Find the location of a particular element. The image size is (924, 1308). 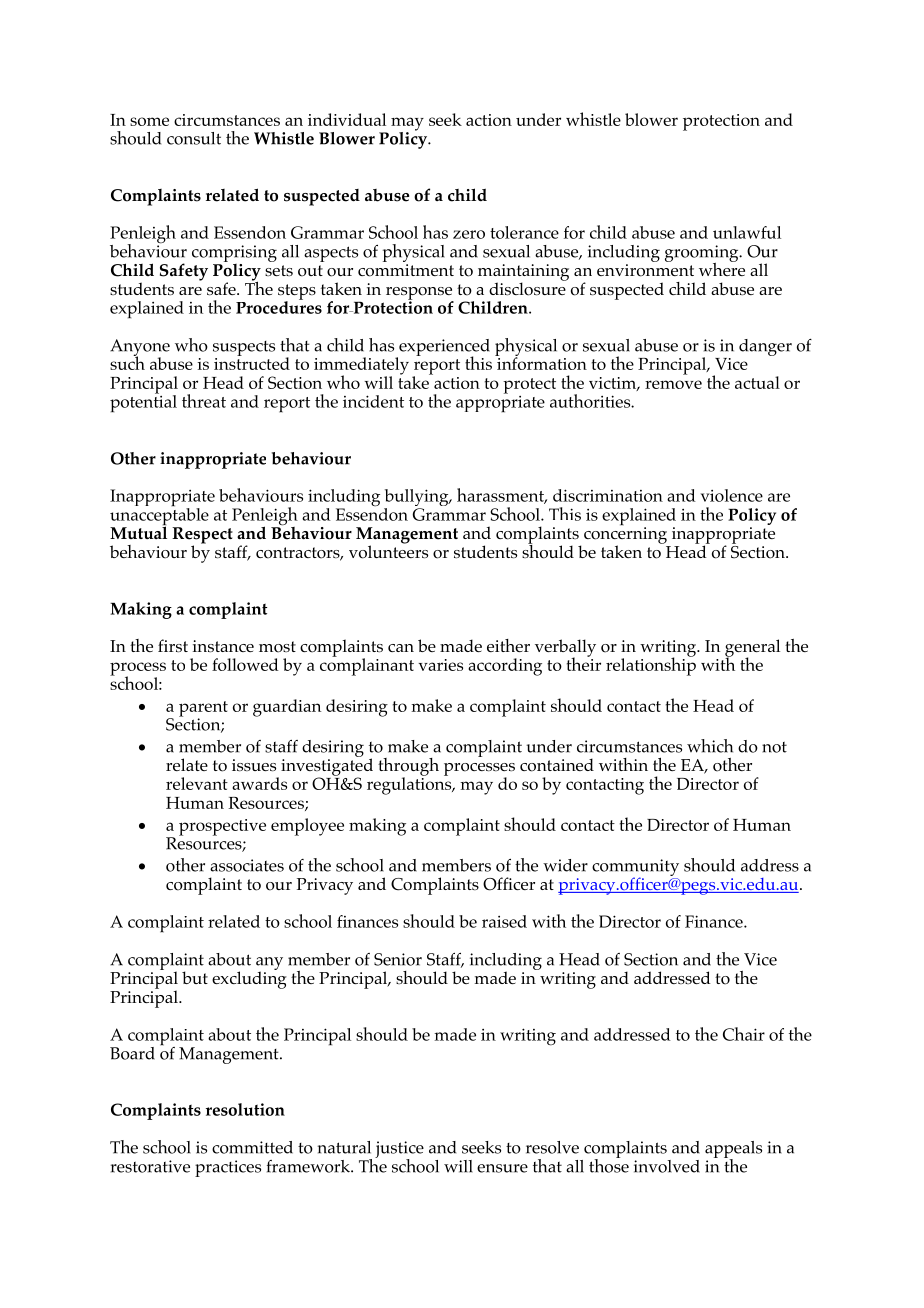

associates is located at coordinates (247, 865).
